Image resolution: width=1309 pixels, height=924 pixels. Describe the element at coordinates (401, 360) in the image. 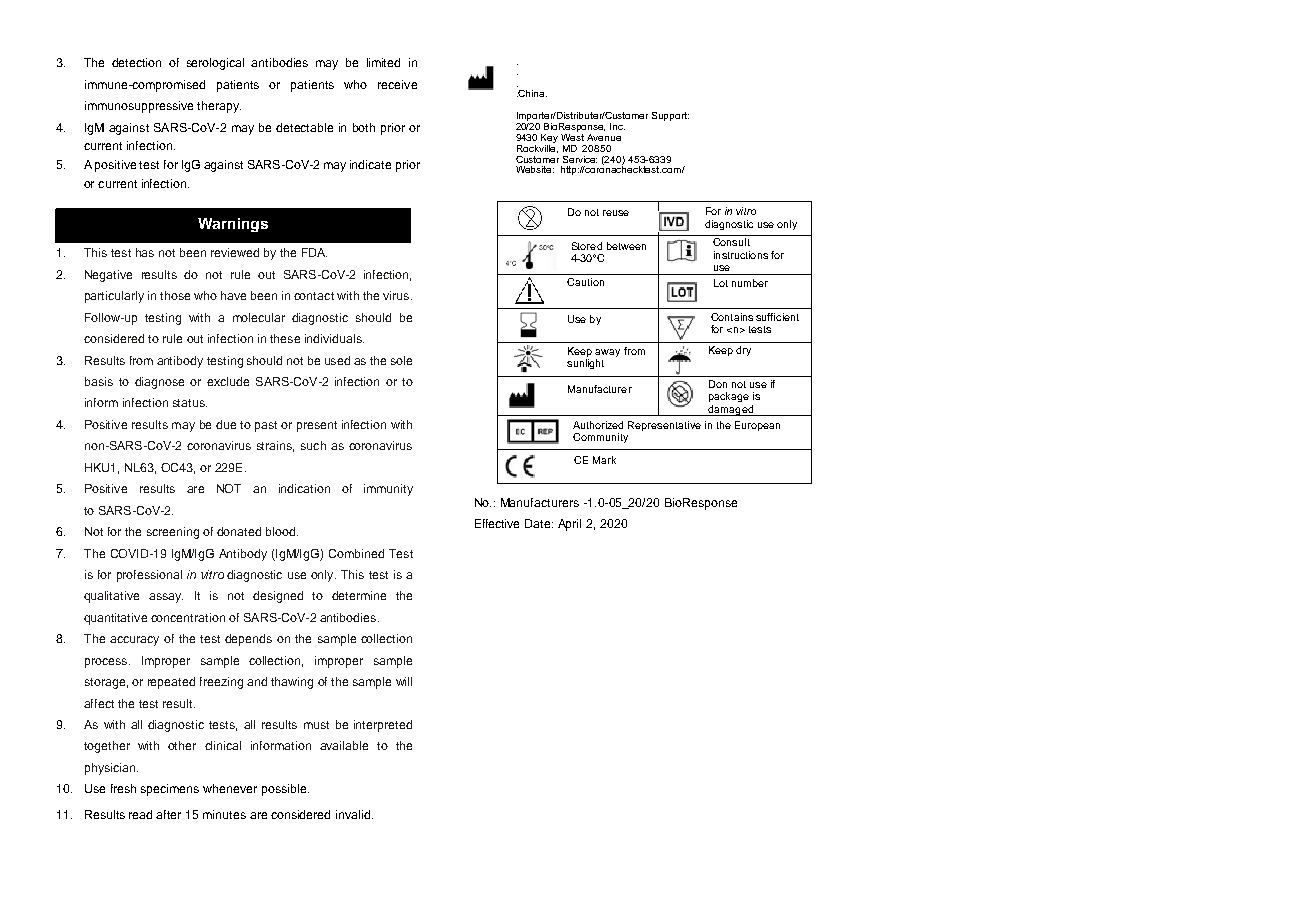

I see `sole` at that location.
